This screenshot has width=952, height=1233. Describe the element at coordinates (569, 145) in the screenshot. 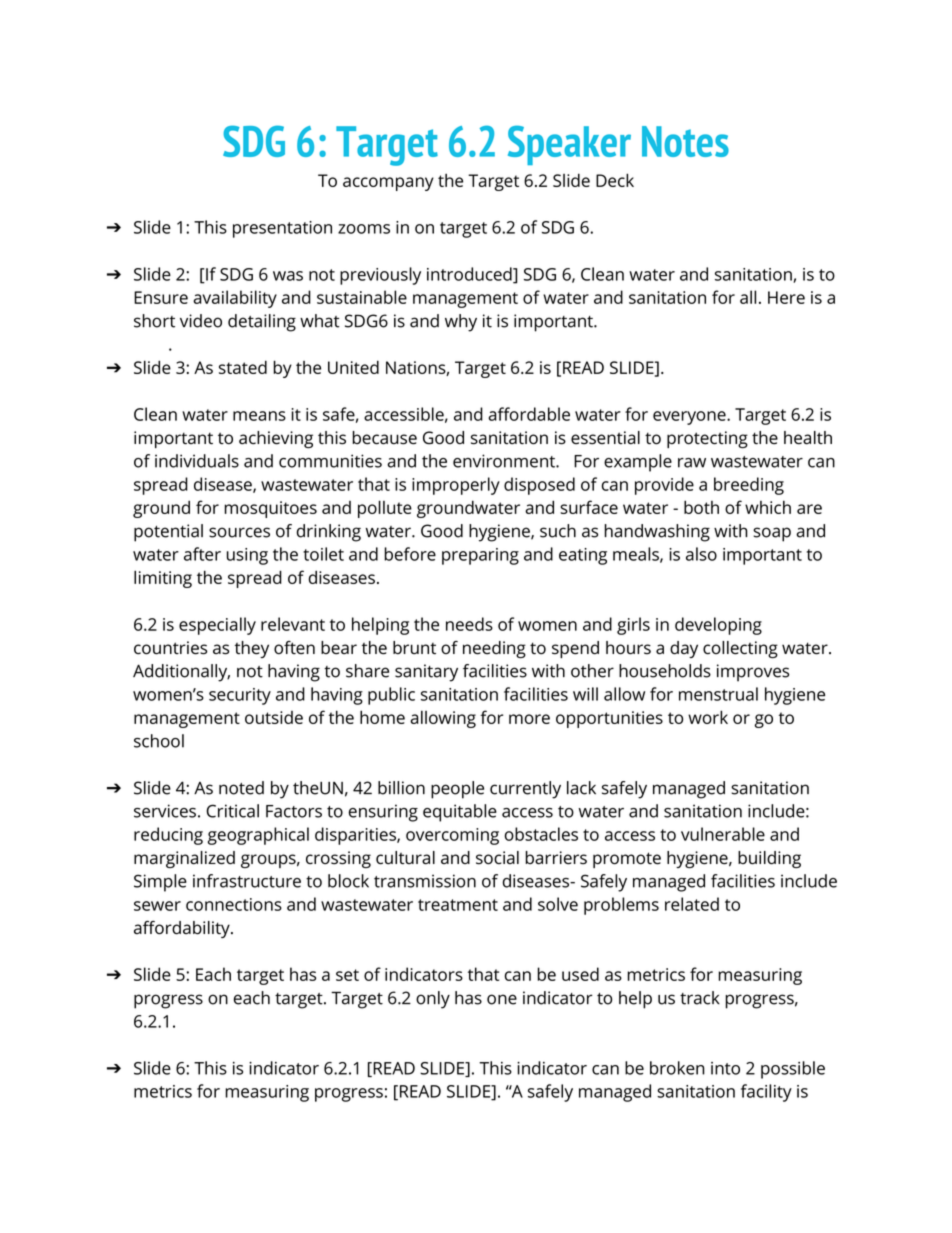

I see `Speaker` at that location.
